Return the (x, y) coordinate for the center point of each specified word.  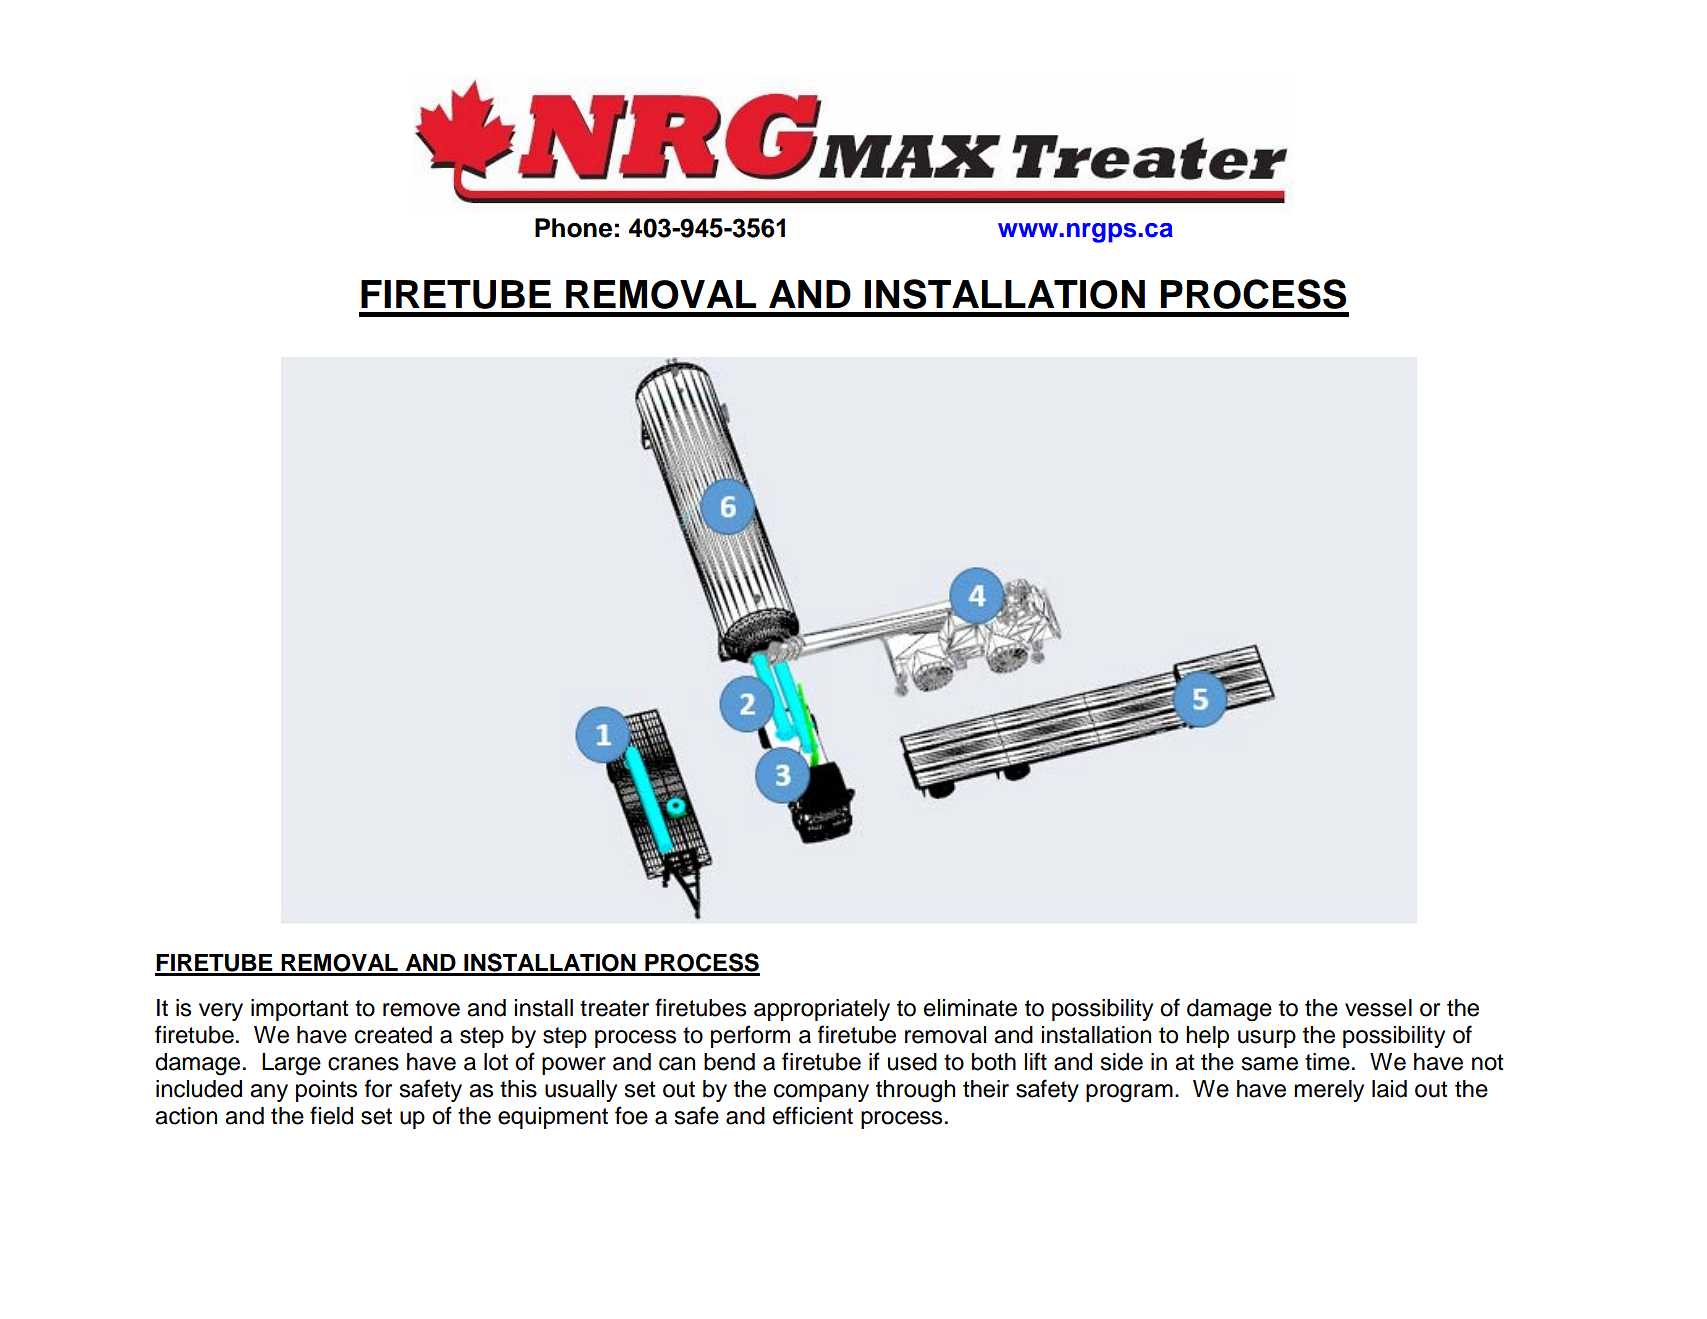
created (393, 1035)
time (1327, 1062)
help (1207, 1037)
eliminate (970, 1008)
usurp (1267, 1039)
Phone (573, 228)
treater (614, 1008)
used (912, 1062)
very (221, 1012)
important (300, 1010)
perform (750, 1036)
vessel (1378, 1008)
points (326, 1091)
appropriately (822, 1010)
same (1269, 1064)
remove (421, 1010)
